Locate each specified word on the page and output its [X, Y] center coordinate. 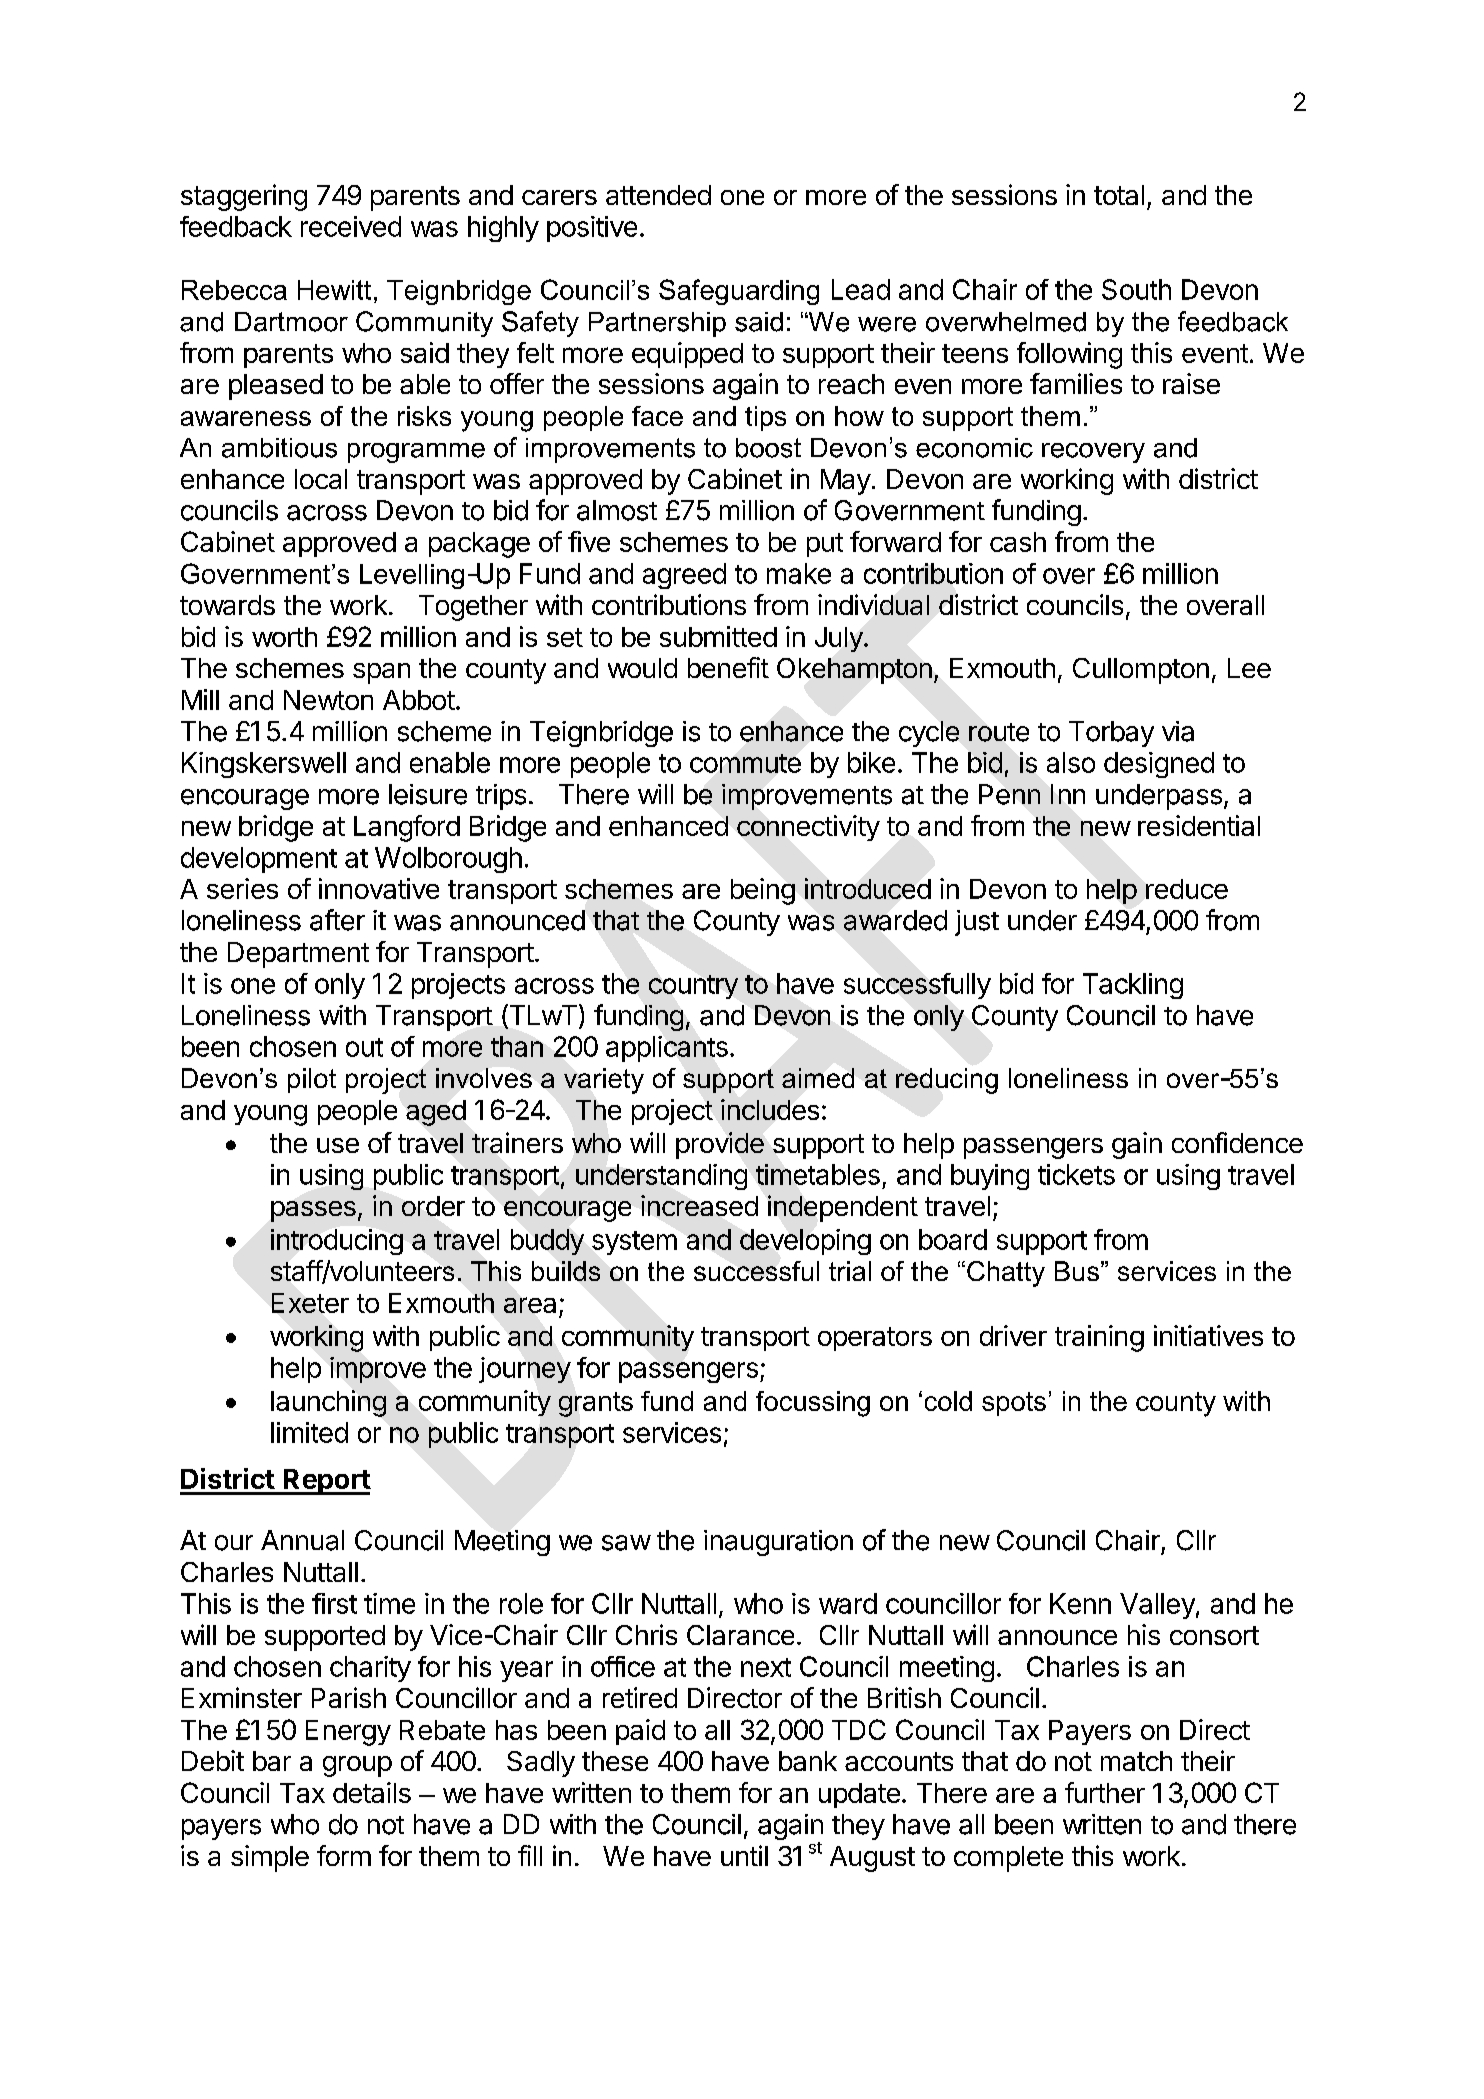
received [351, 226]
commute [745, 763]
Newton [328, 700]
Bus [1077, 1271]
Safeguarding [739, 292]
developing [805, 1242]
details [372, 1792]
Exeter [310, 1303]
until [744, 1855]
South [1136, 289]
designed [1159, 765]
